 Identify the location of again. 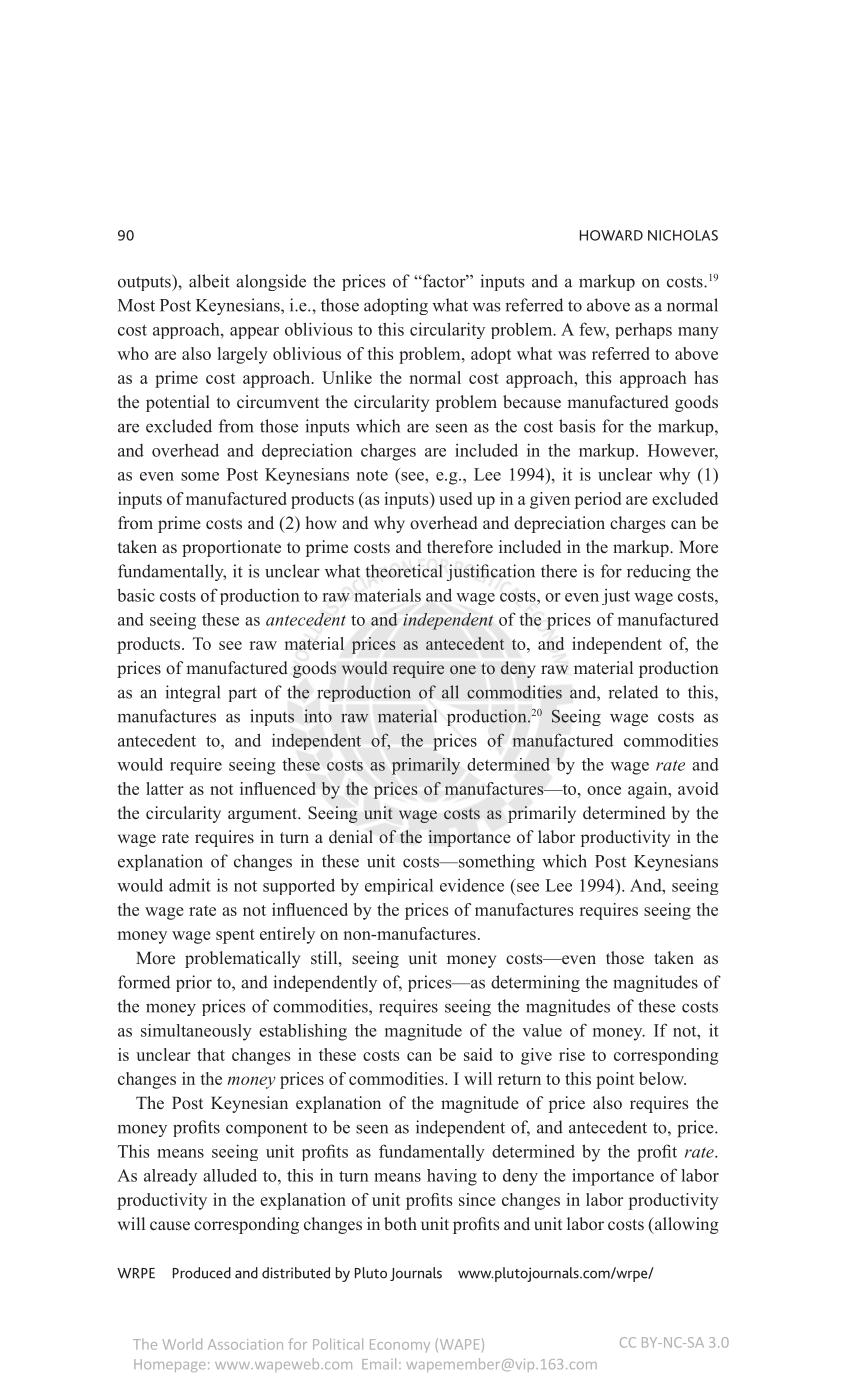
(649, 790).
